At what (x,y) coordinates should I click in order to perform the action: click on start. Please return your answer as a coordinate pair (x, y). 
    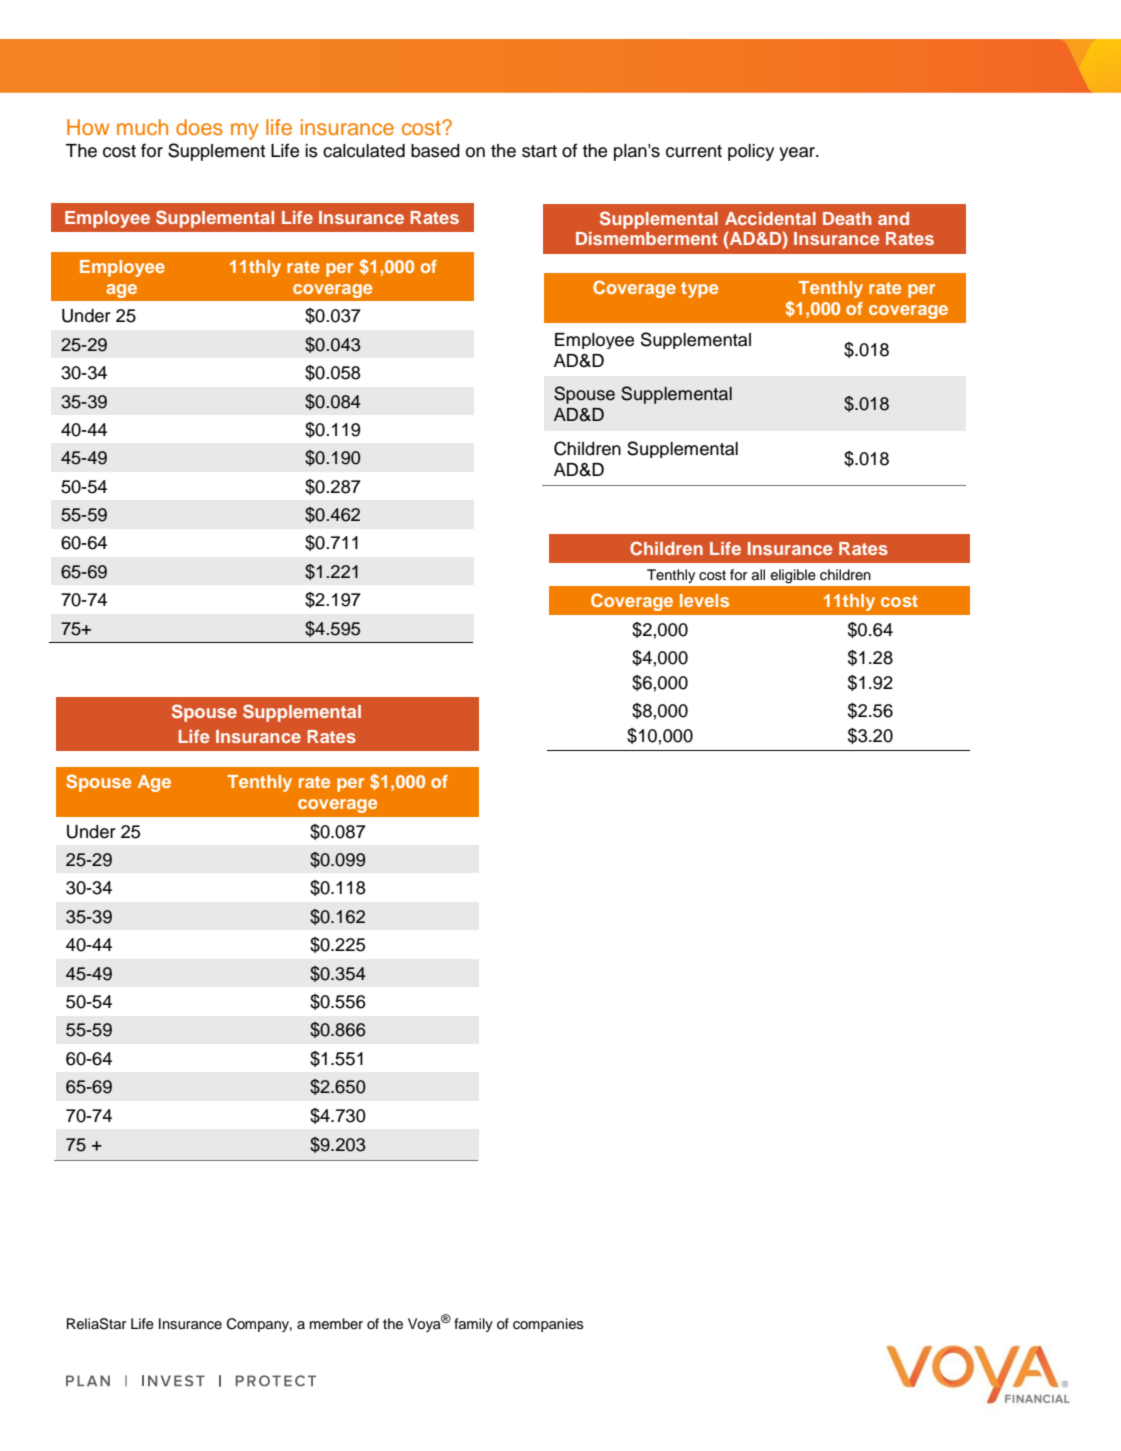
    Looking at the image, I should click on (539, 151).
